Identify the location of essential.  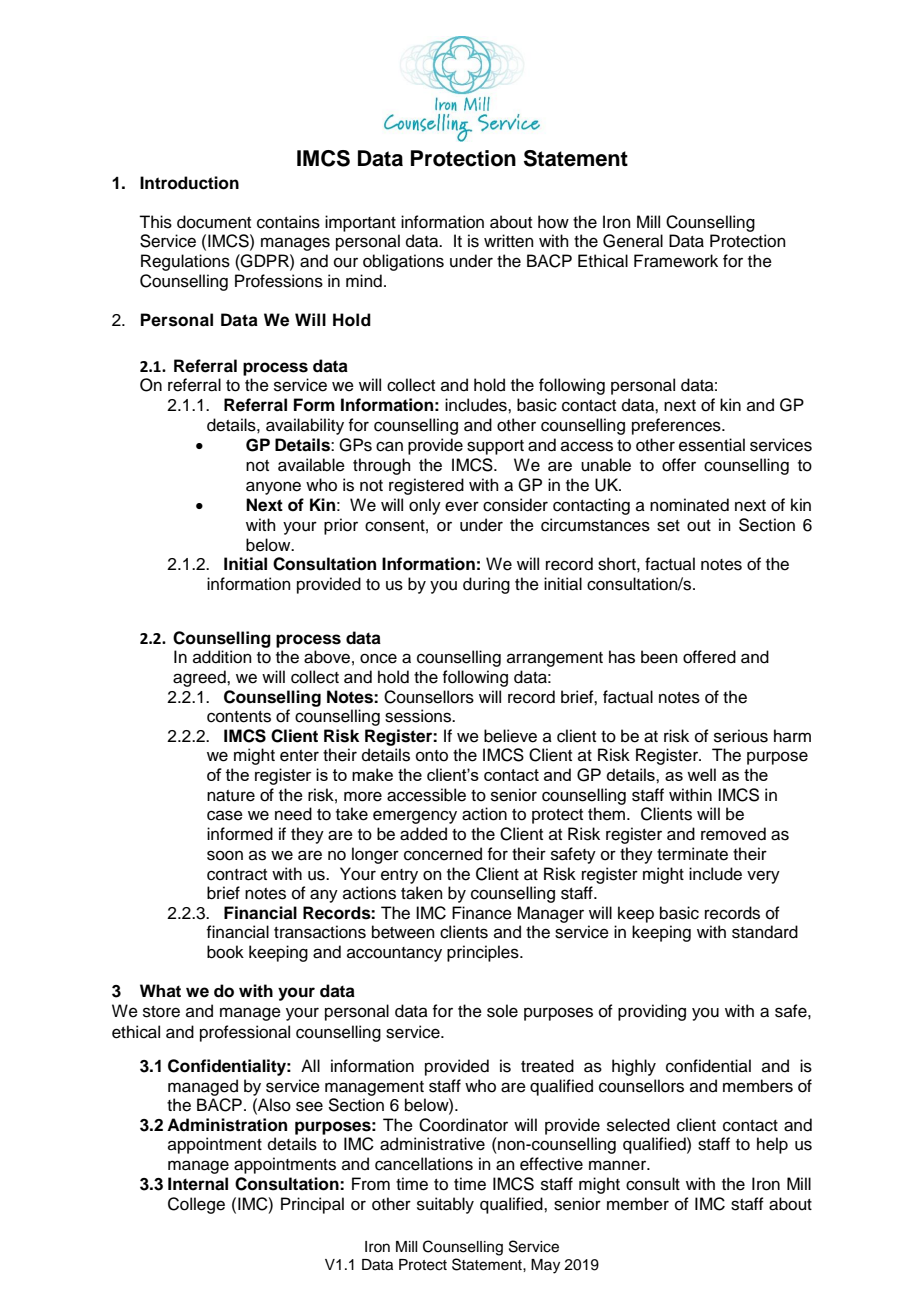
(712, 445).
